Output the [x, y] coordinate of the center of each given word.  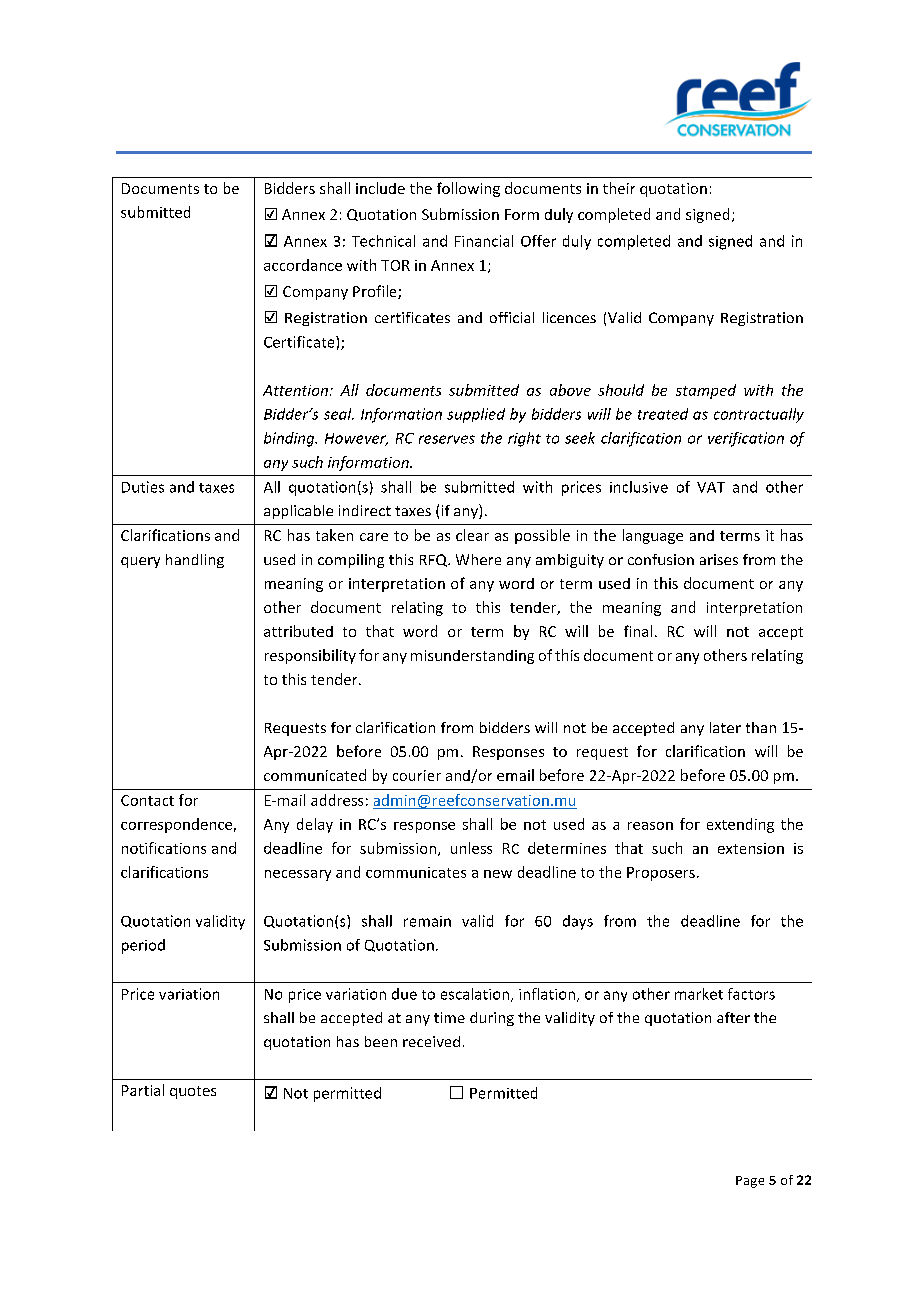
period [143, 946]
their [619, 188]
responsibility [310, 656]
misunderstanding [472, 657]
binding [290, 439]
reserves [447, 439]
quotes [193, 1092]
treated [663, 414]
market [699, 994]
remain [427, 921]
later [725, 727]
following [468, 189]
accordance [303, 265]
